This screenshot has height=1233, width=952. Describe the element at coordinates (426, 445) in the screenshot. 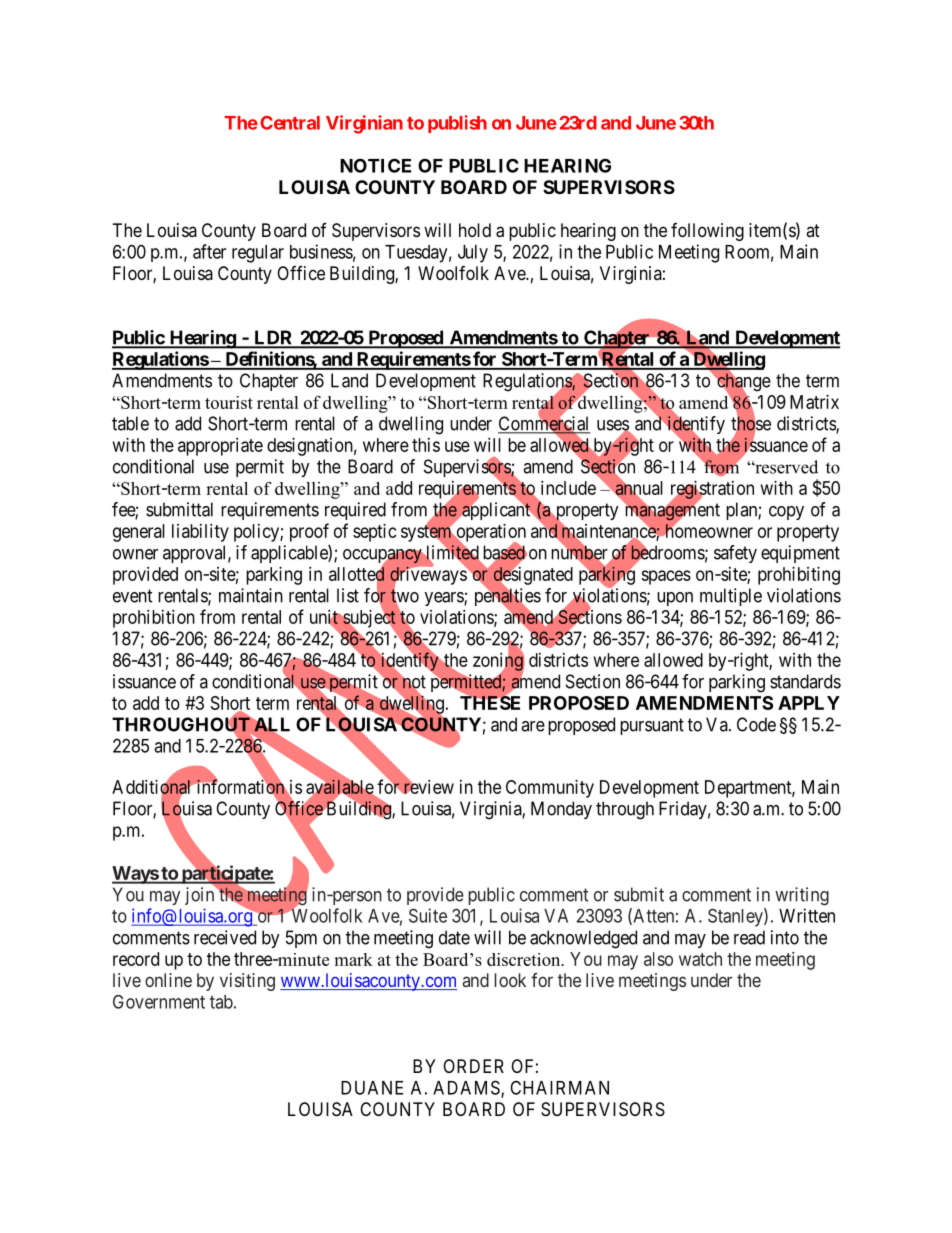

I see `this` at that location.
